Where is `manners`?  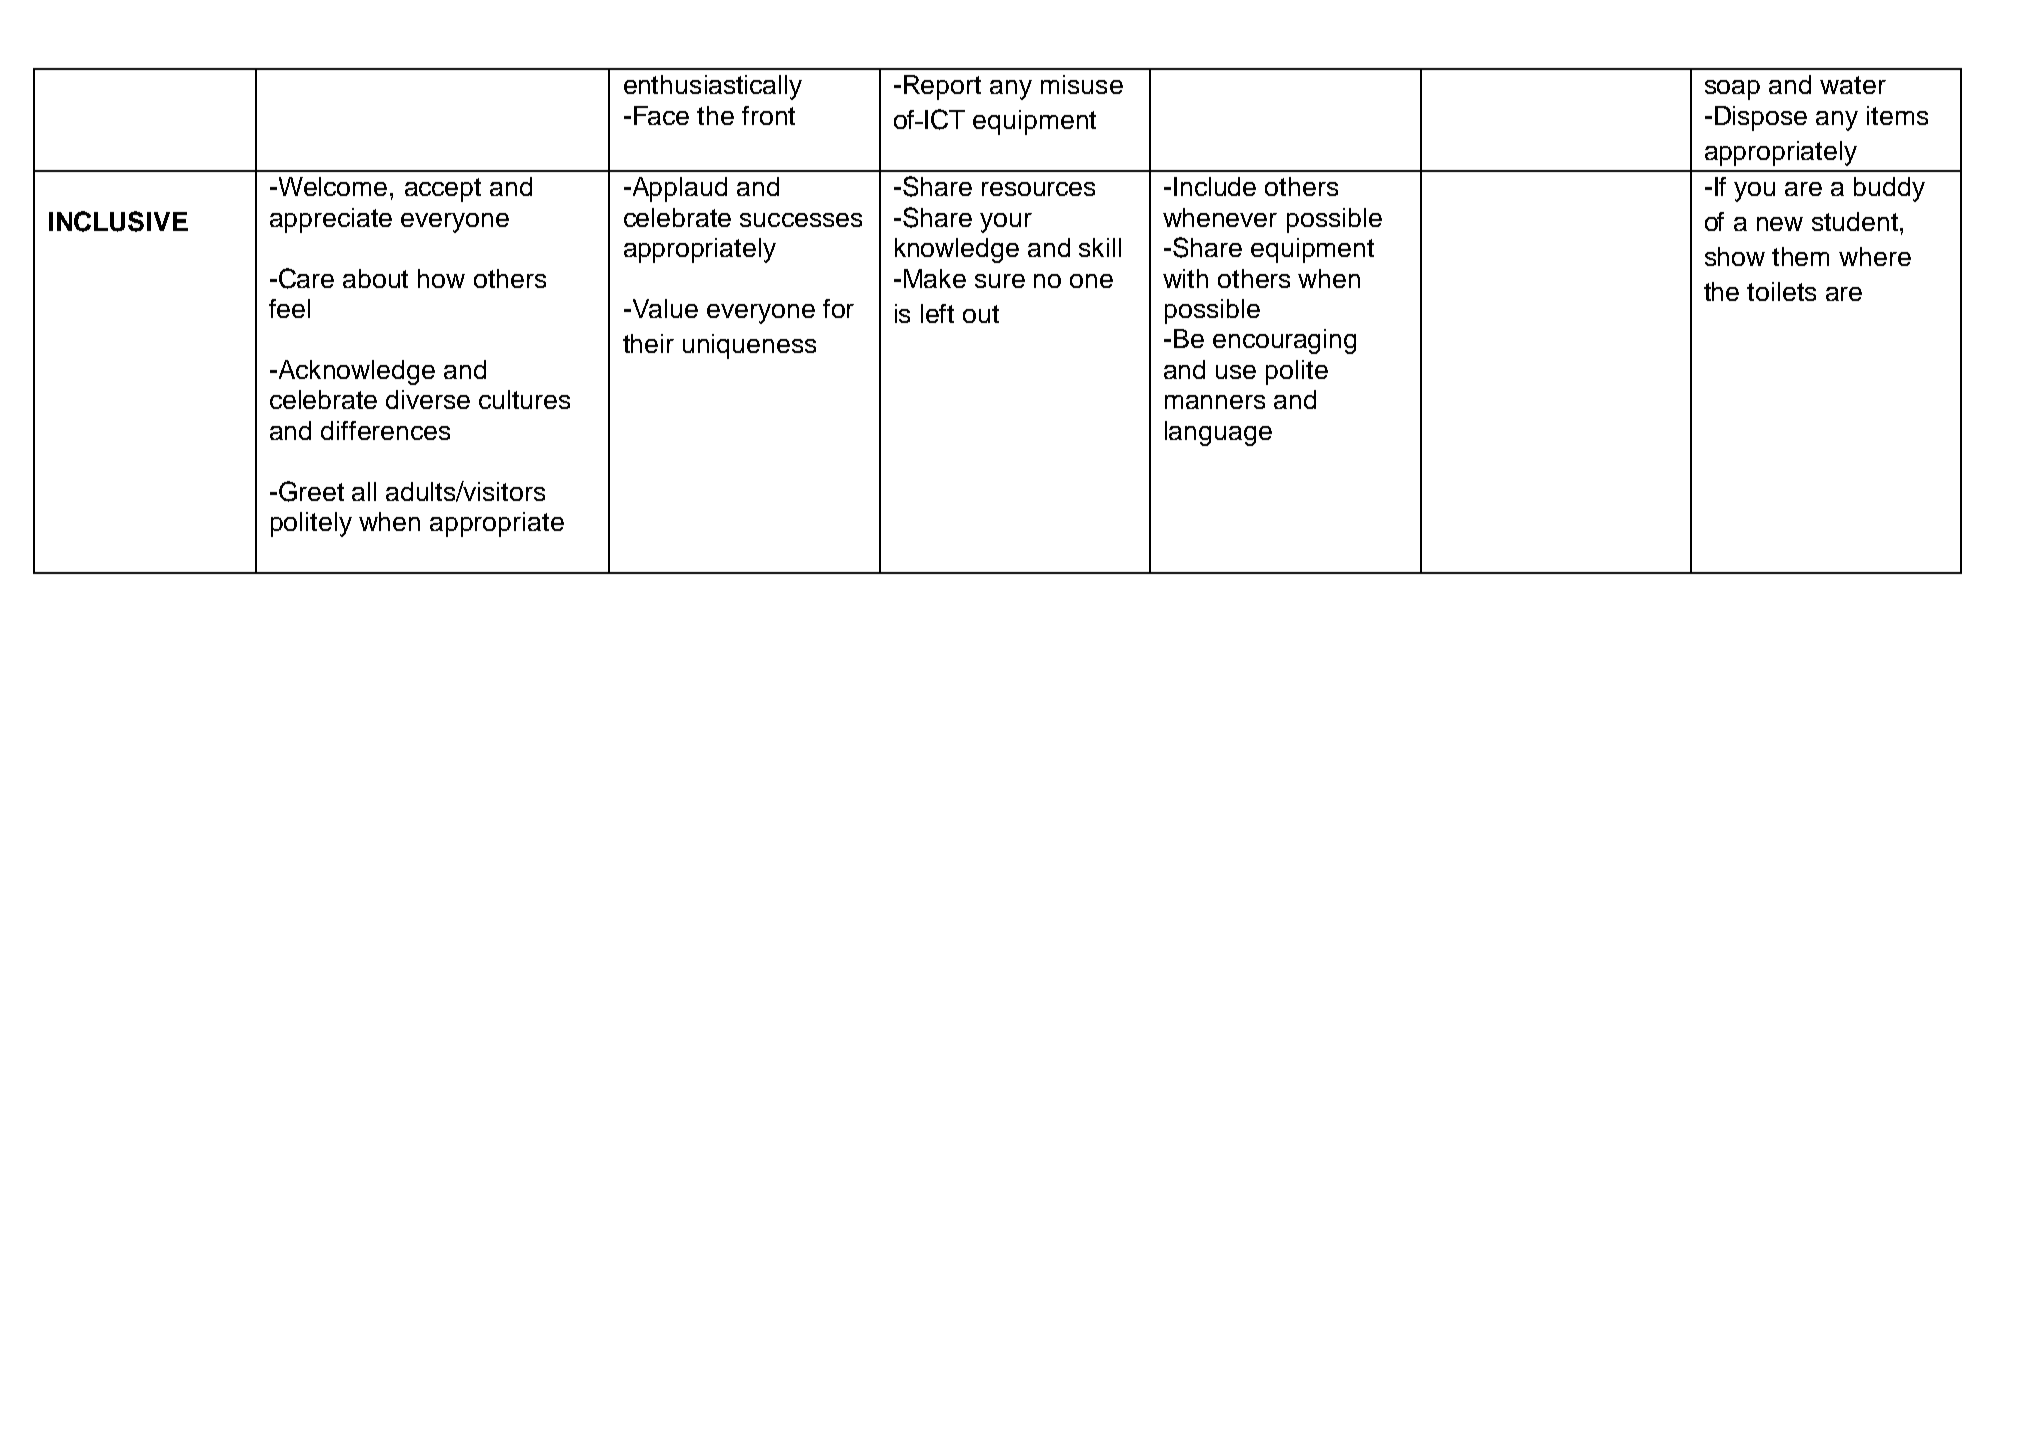 manners is located at coordinates (1215, 402).
